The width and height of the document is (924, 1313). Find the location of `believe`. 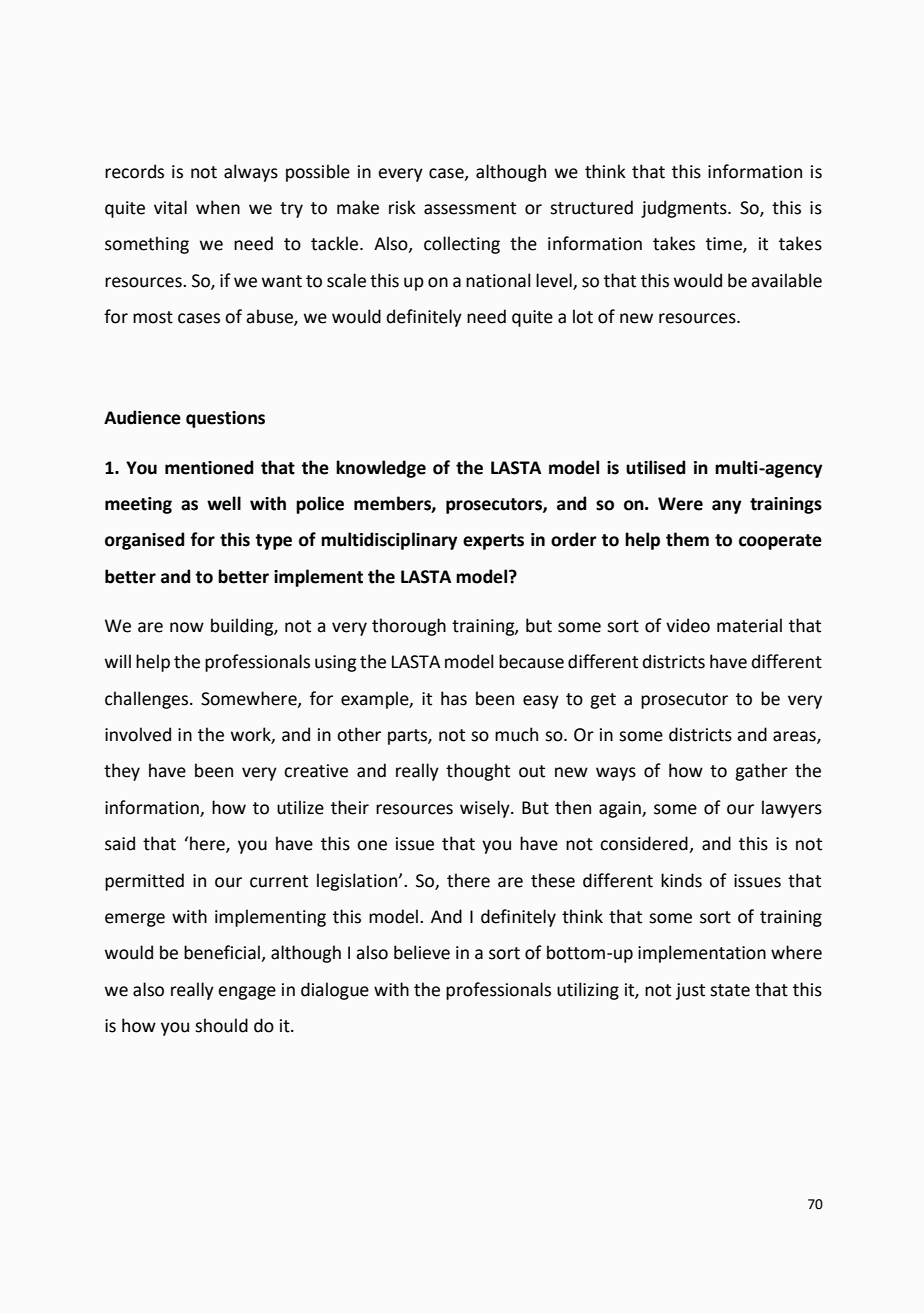

believe is located at coordinates (422, 952).
